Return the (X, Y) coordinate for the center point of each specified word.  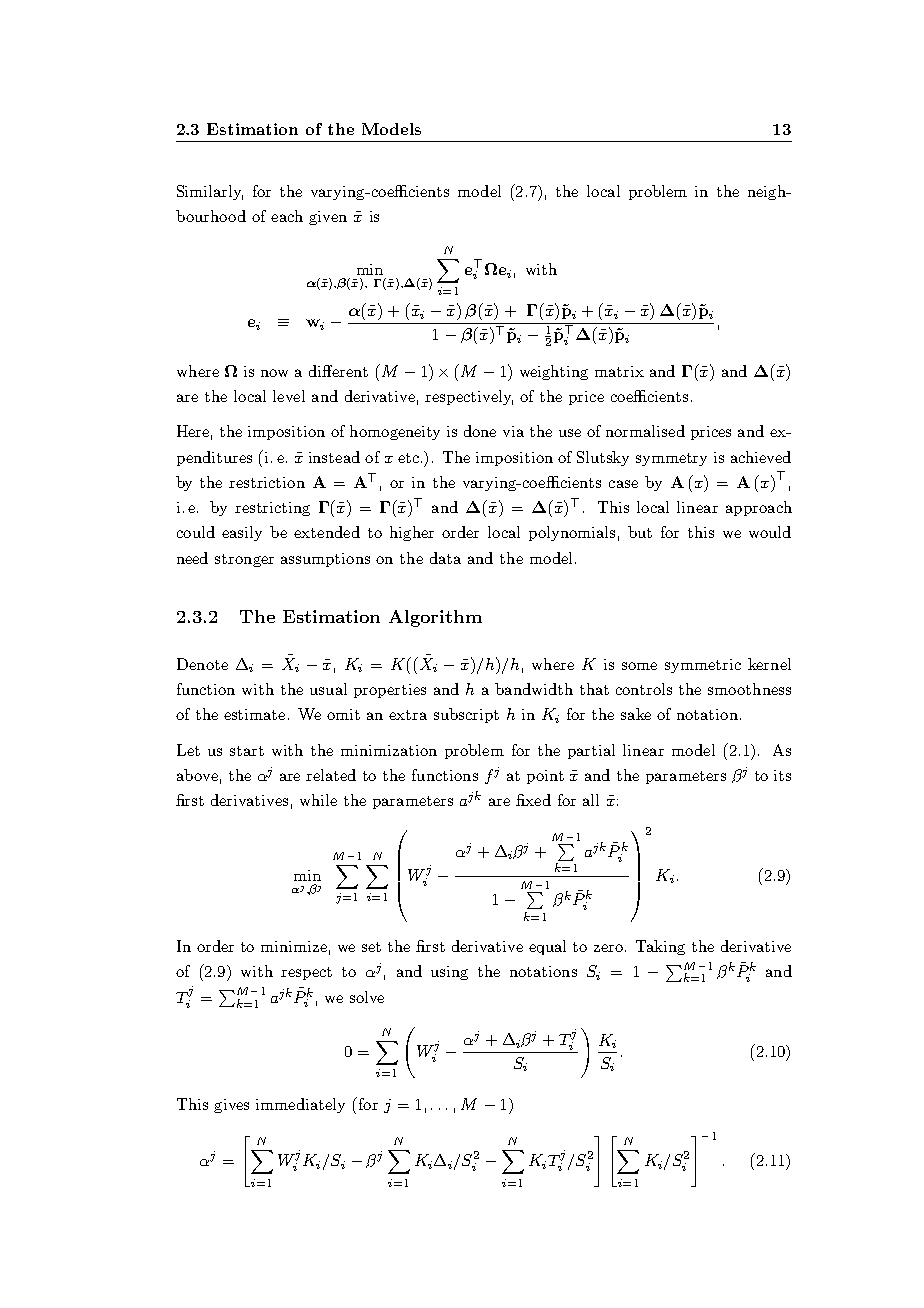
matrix (619, 371)
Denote (202, 664)
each (287, 216)
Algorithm (435, 618)
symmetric (703, 666)
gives (231, 1106)
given (328, 218)
